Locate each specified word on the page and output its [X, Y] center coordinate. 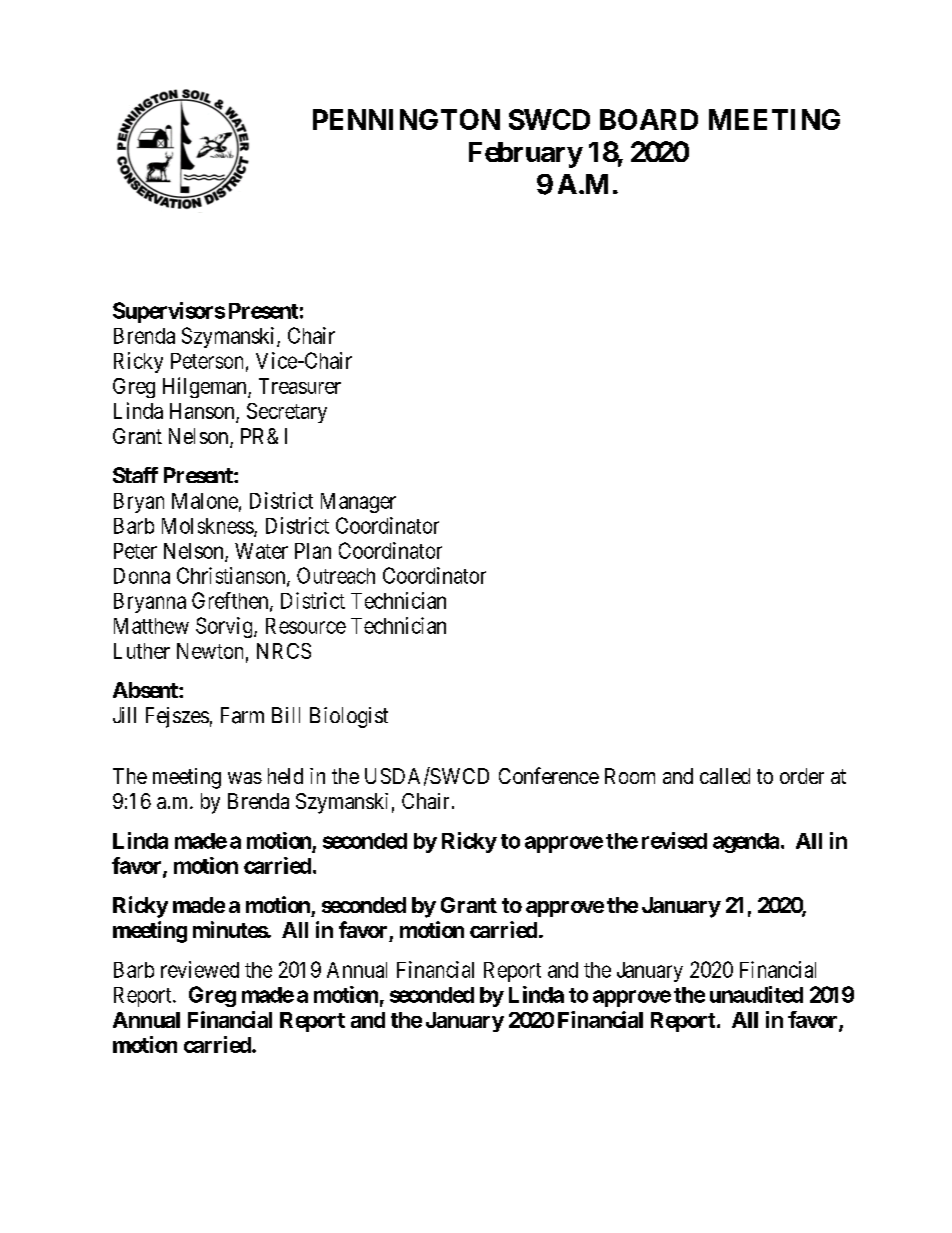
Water [261, 551]
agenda [746, 843]
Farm [242, 715]
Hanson [202, 411]
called [725, 776]
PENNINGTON [406, 119]
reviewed [200, 969]
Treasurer [300, 386]
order [802, 776]
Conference [549, 775]
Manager [358, 503]
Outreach [336, 575]
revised [674, 840]
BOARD [649, 119]
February [526, 155]
